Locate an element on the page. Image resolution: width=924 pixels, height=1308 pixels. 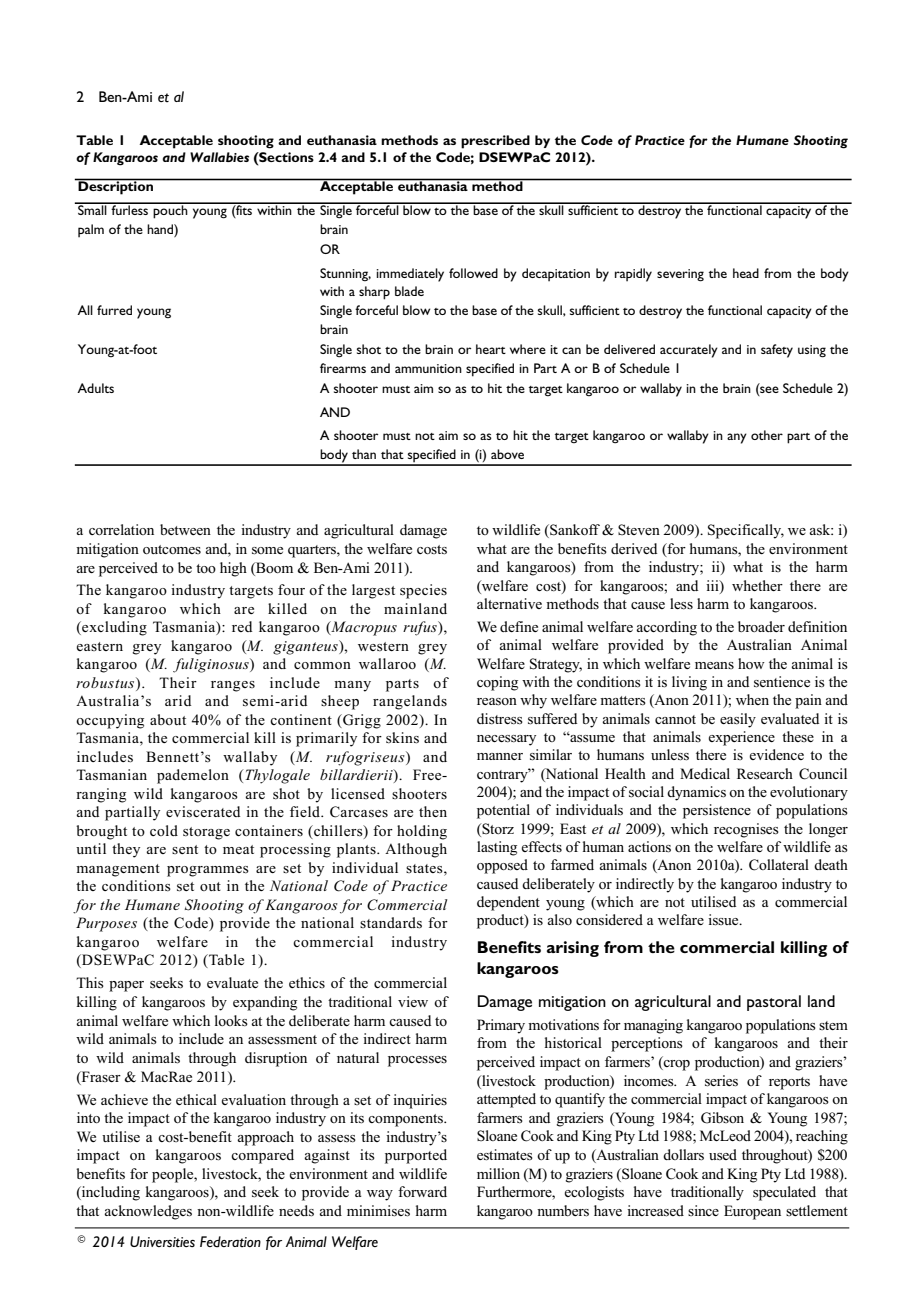
when is located at coordinates (752, 699).
